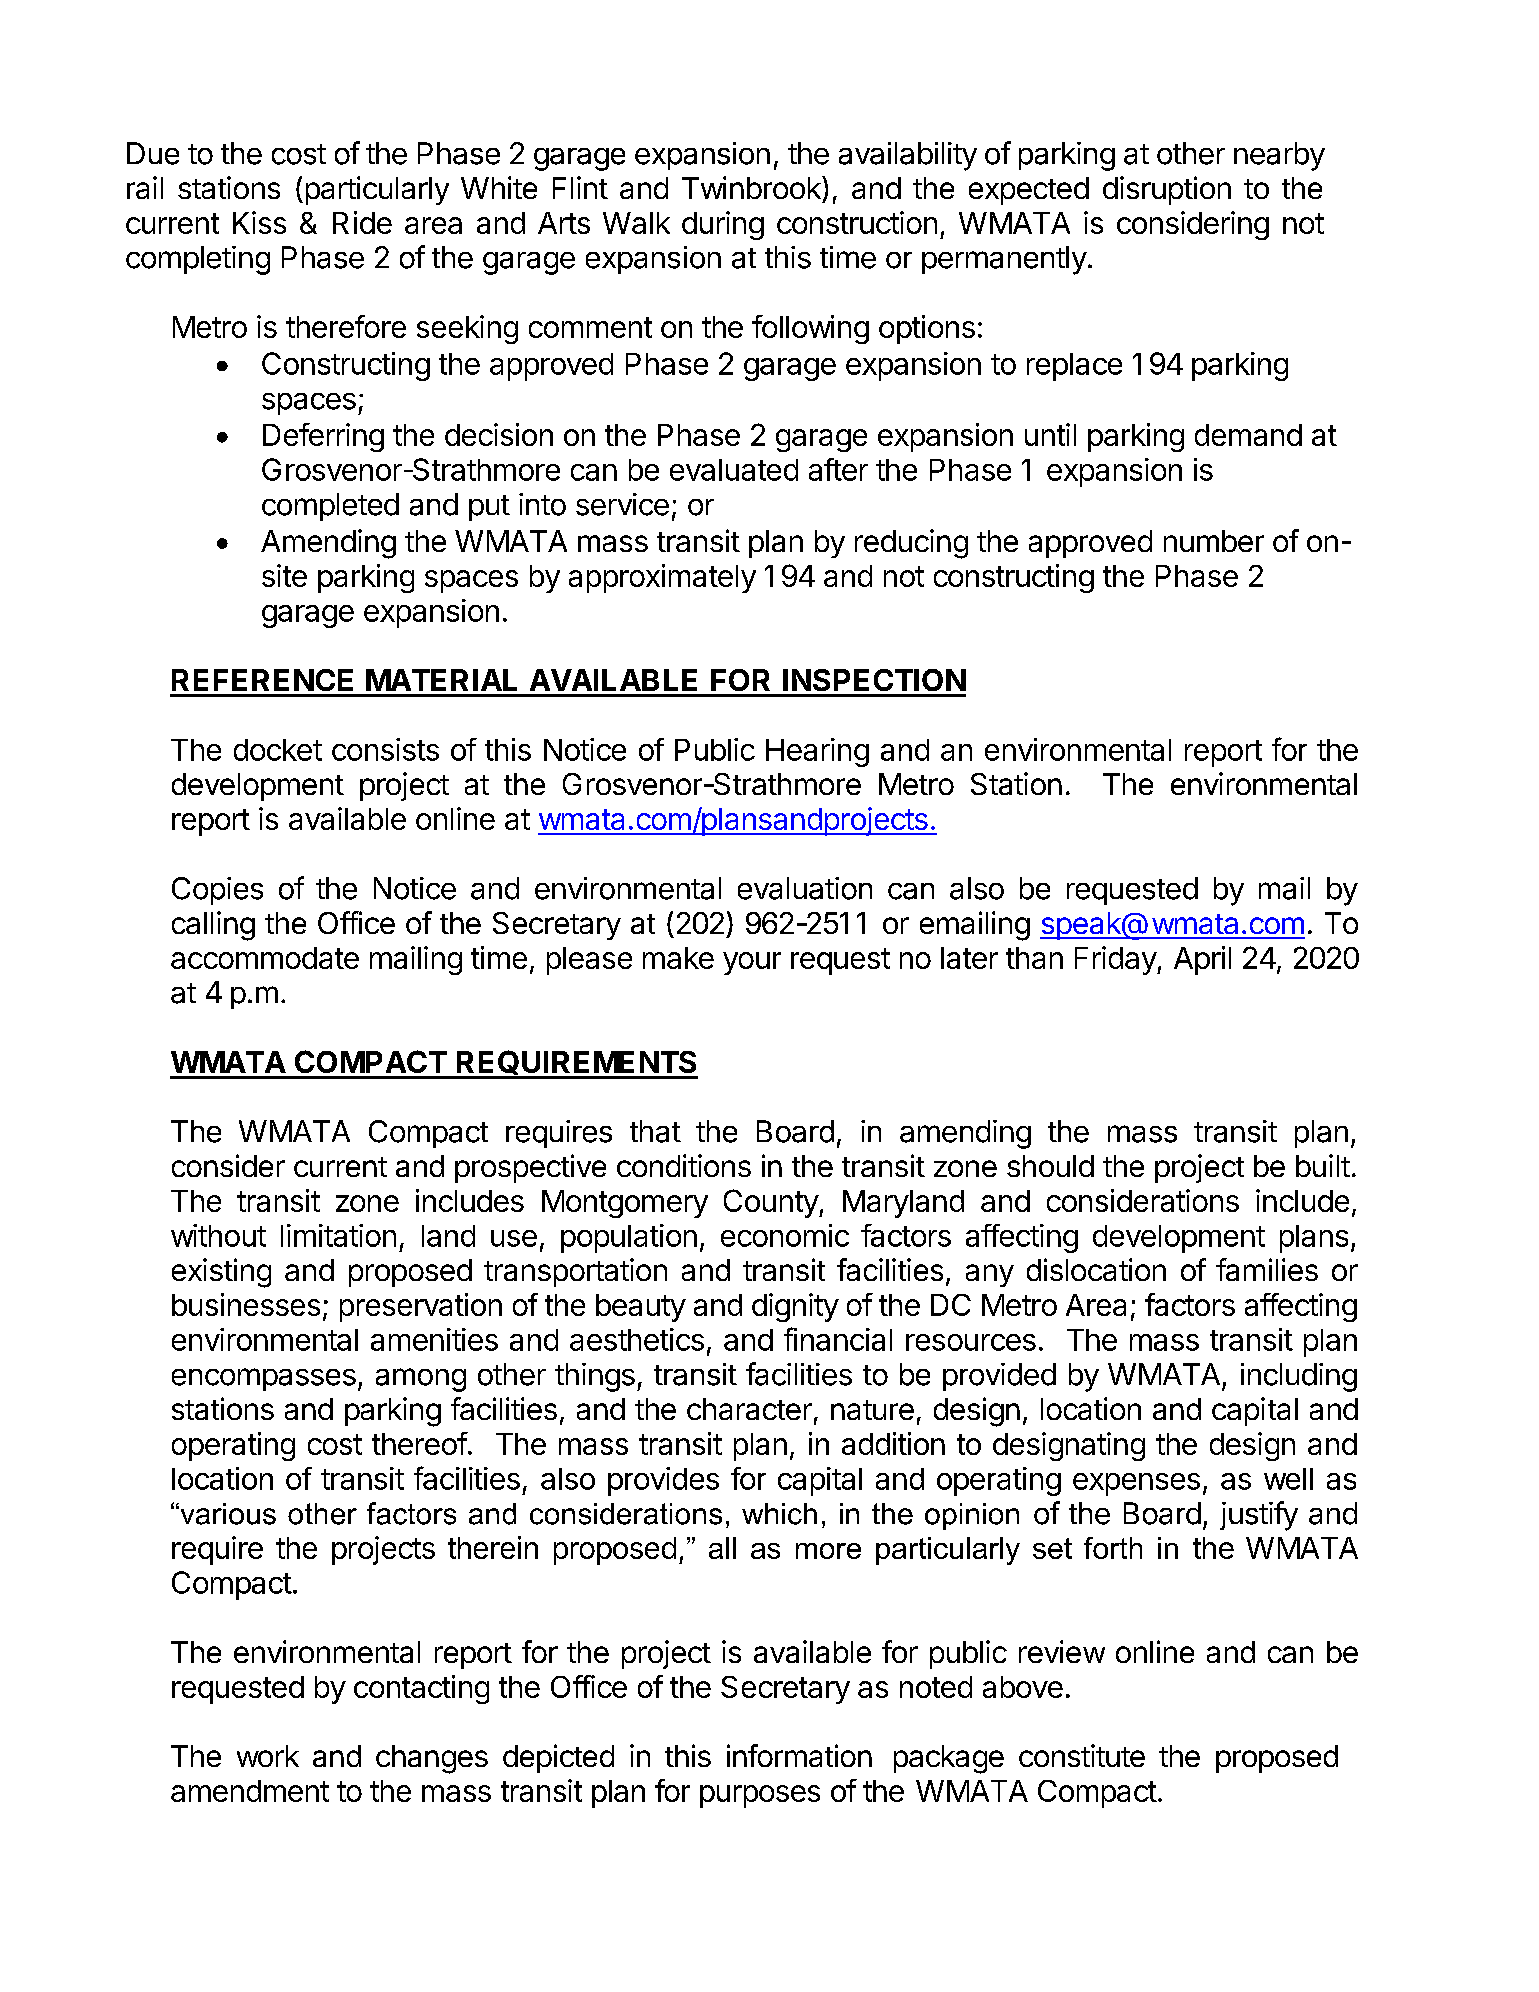 The width and height of the document is (1539, 1992). I want to click on your, so click(752, 963).
